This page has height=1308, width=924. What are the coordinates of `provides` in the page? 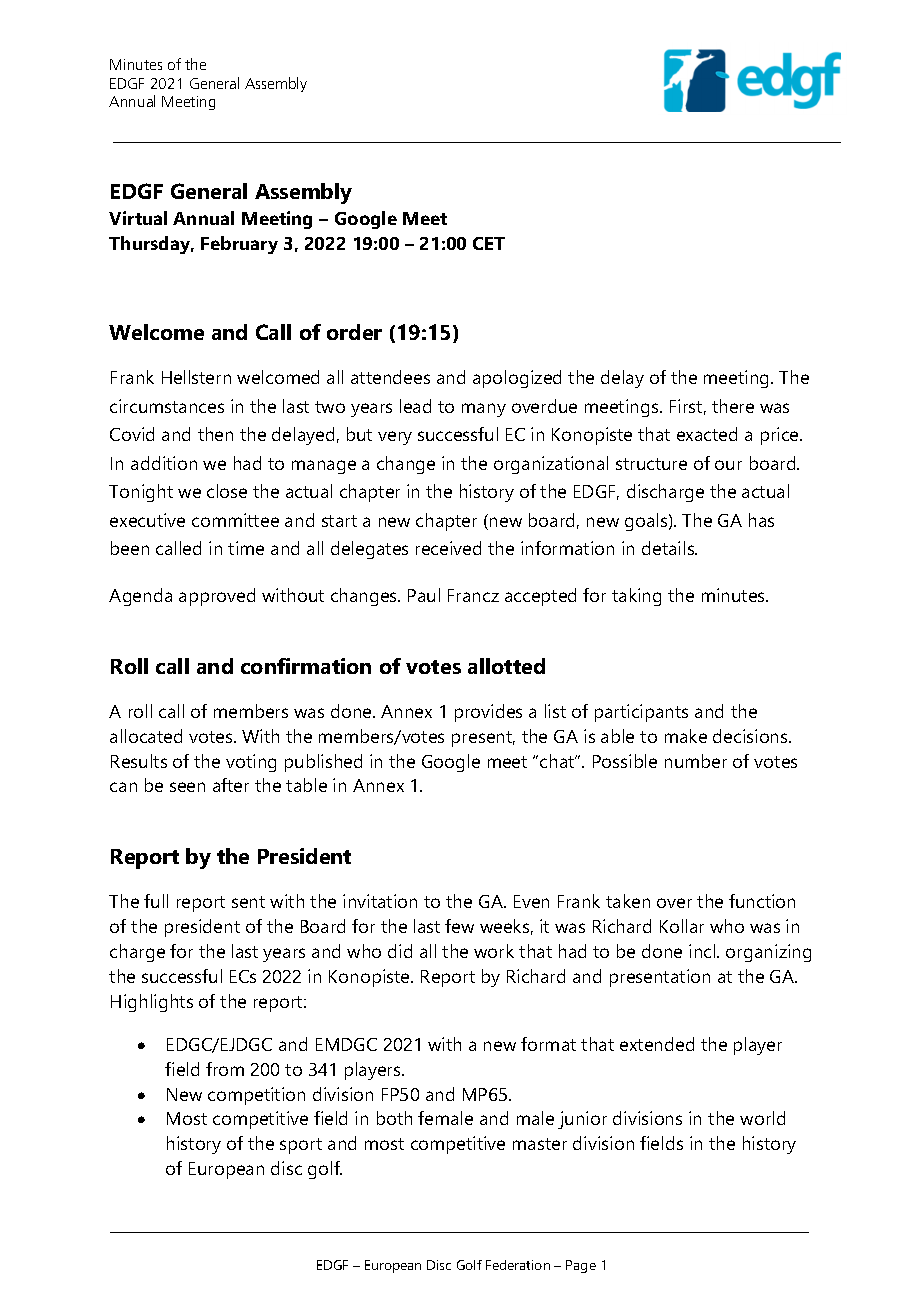 It's located at (488, 713).
